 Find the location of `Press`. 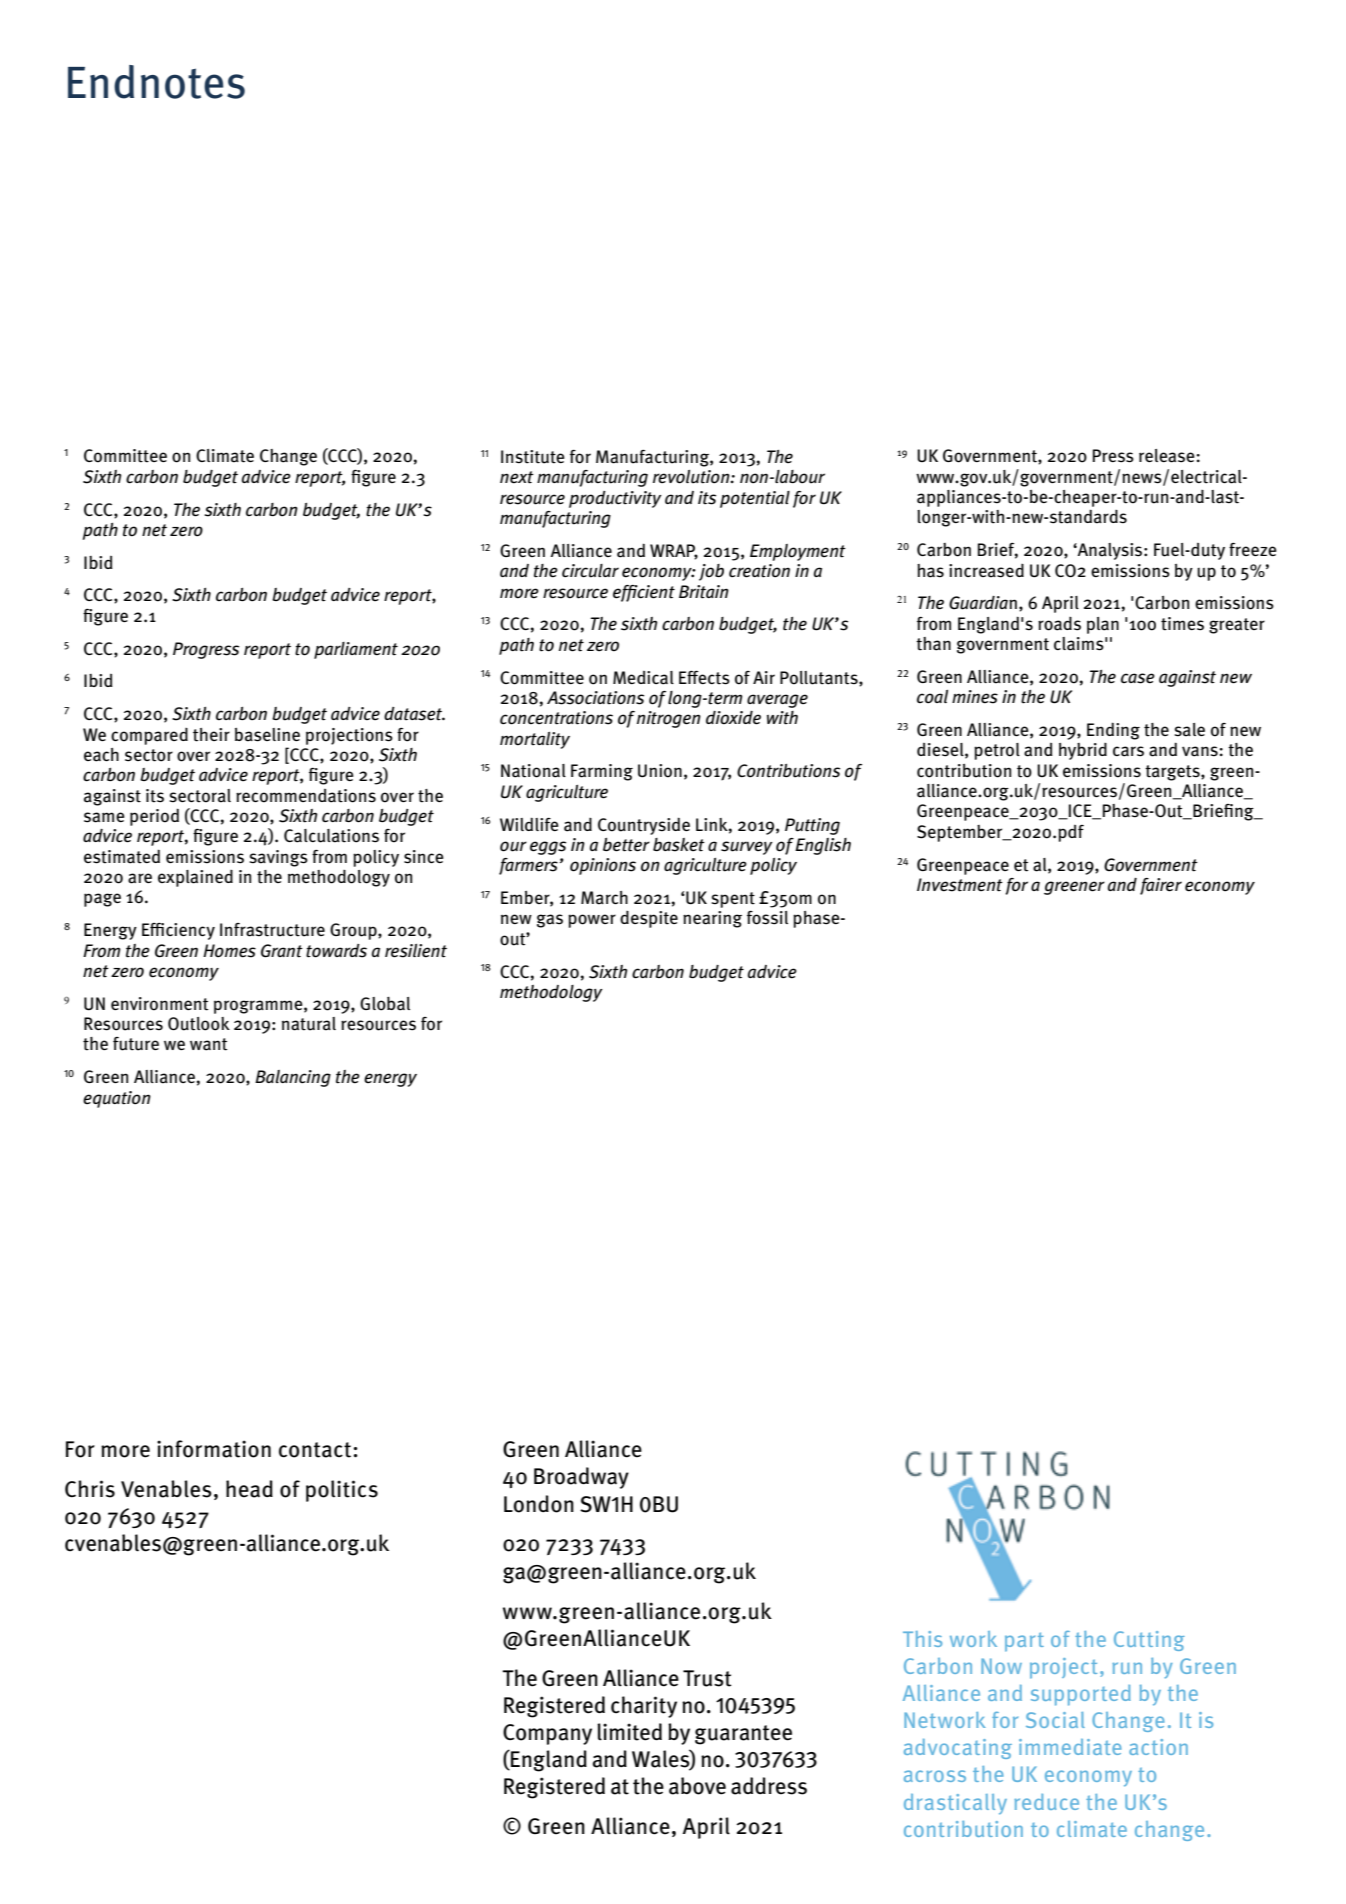

Press is located at coordinates (1113, 456).
